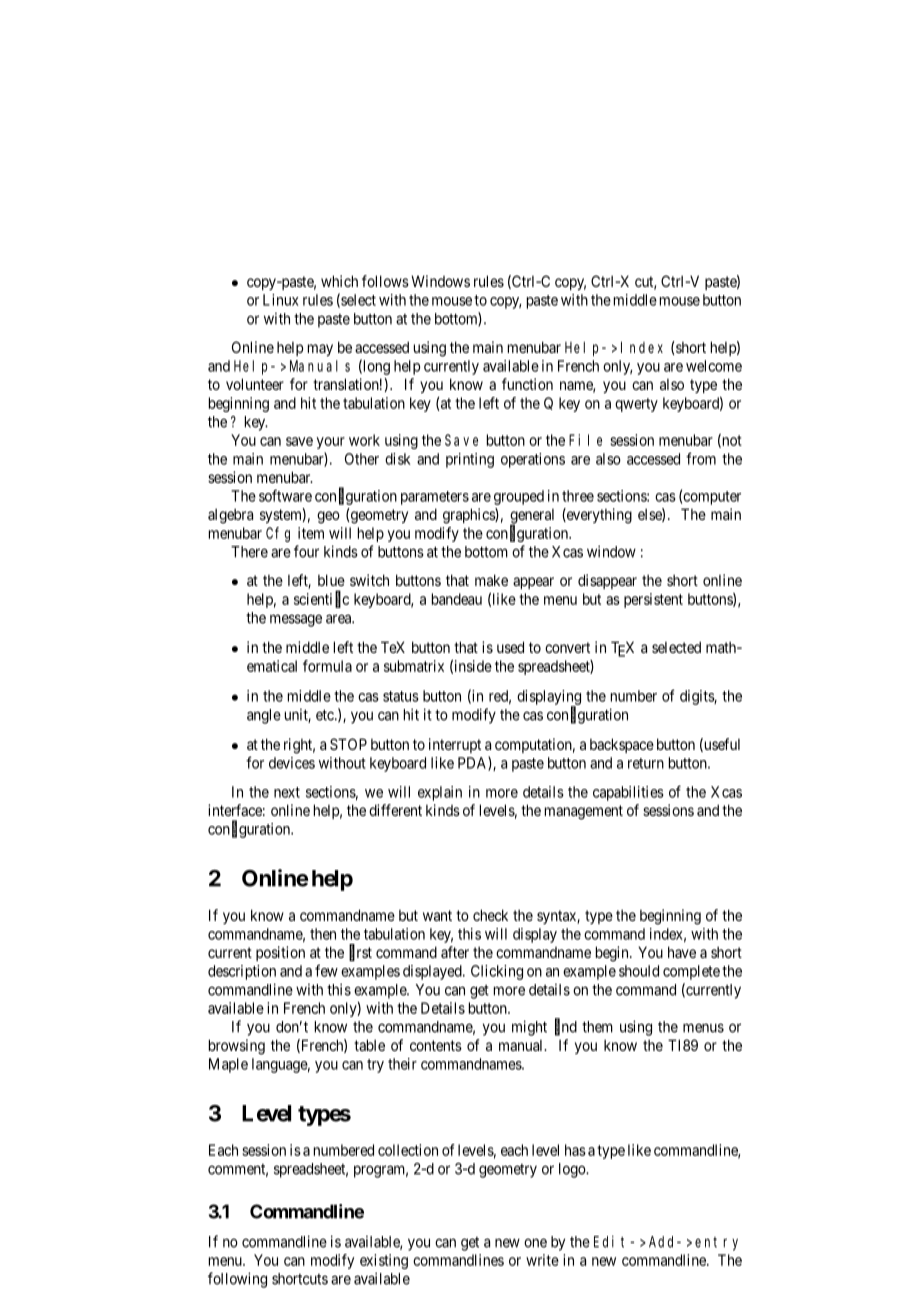 The width and height of the screenshot is (924, 1308). I want to click on explain, so click(440, 793).
